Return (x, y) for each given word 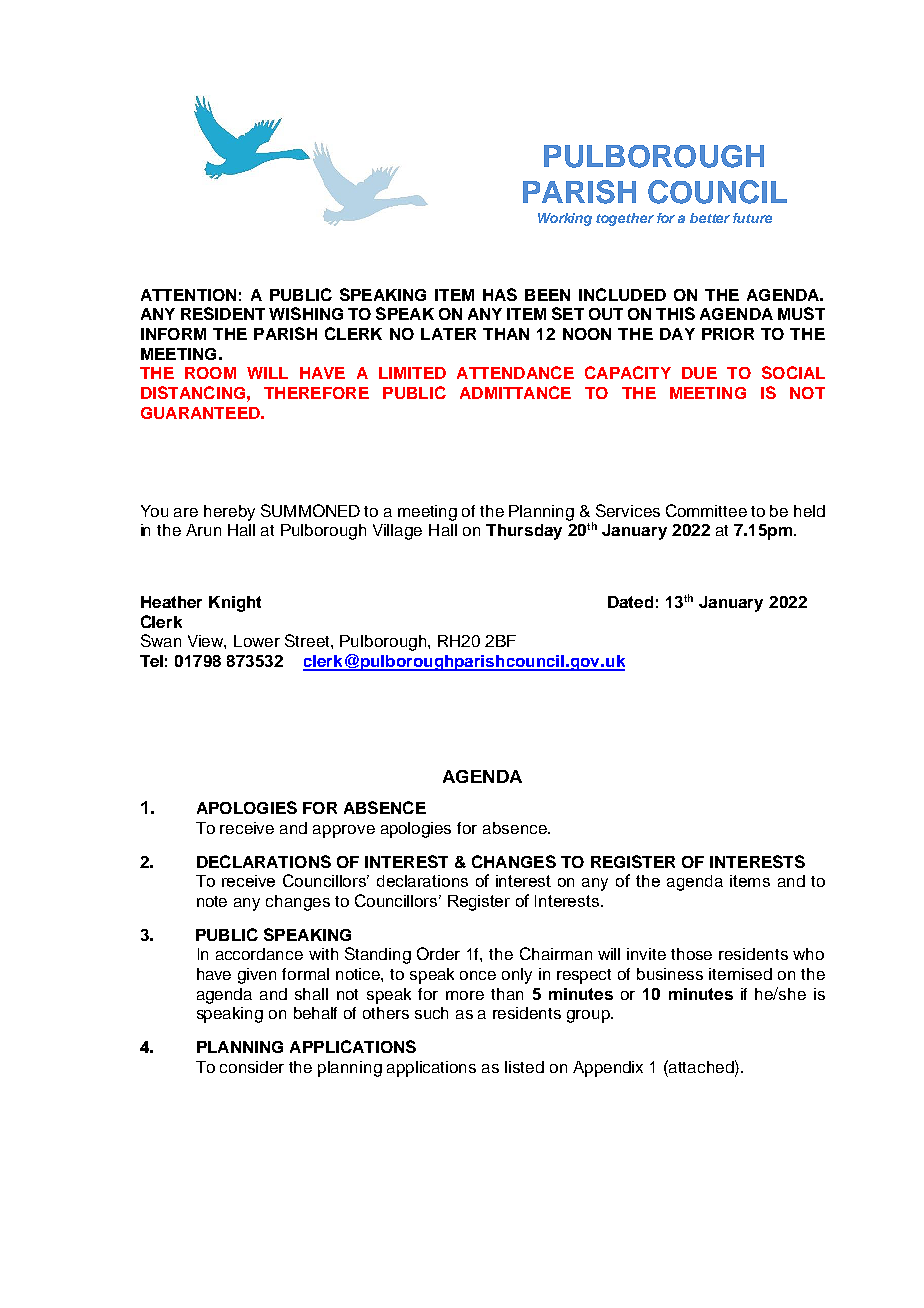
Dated (630, 602)
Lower (257, 641)
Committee (706, 510)
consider (252, 1067)
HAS (500, 294)
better (710, 218)
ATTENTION (188, 295)
